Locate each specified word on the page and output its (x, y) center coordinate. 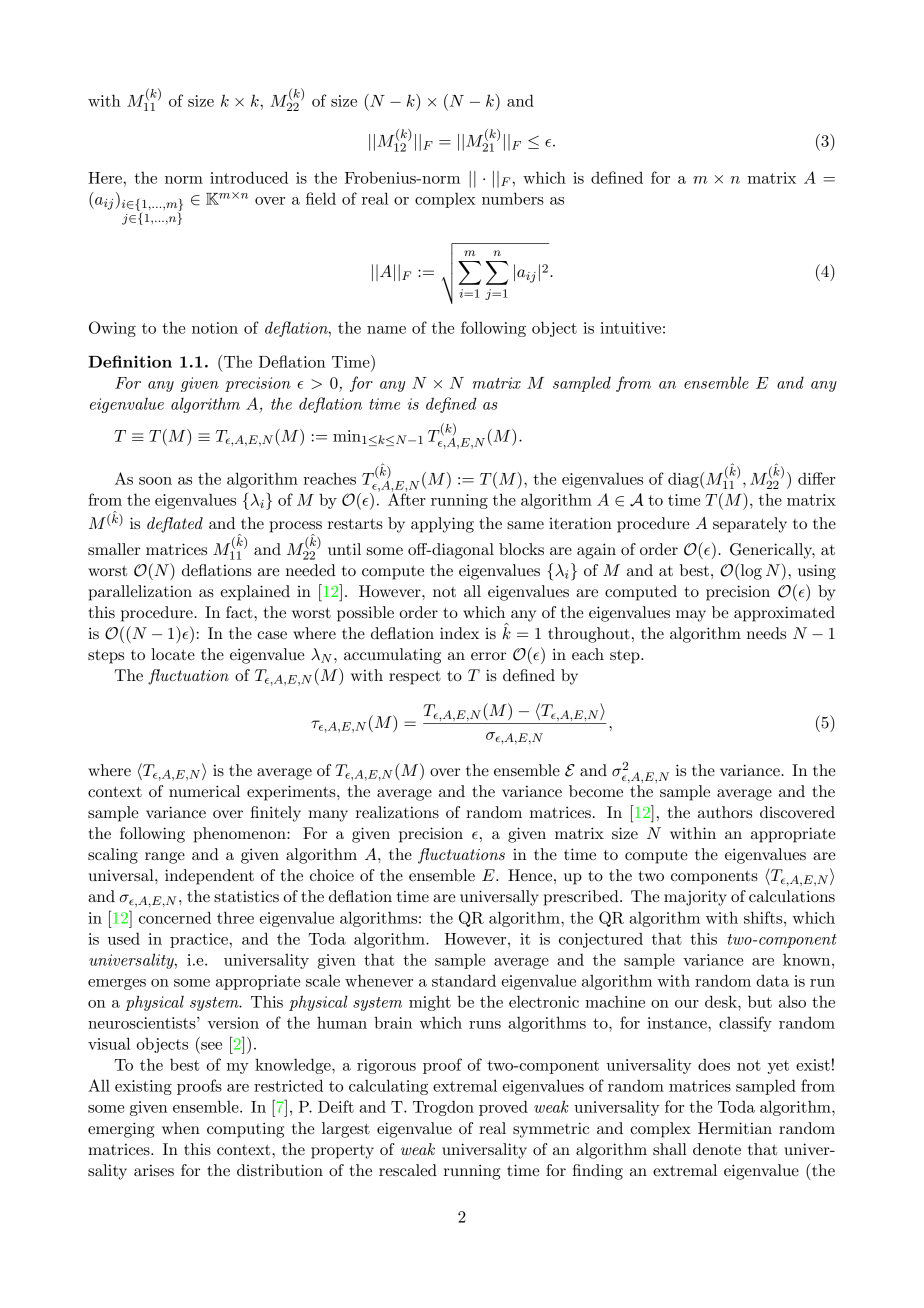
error (488, 656)
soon (155, 481)
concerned (175, 917)
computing (245, 1130)
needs (766, 633)
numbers (513, 198)
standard (464, 980)
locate (173, 654)
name (386, 330)
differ (816, 478)
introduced (249, 177)
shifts (764, 917)
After (407, 498)
